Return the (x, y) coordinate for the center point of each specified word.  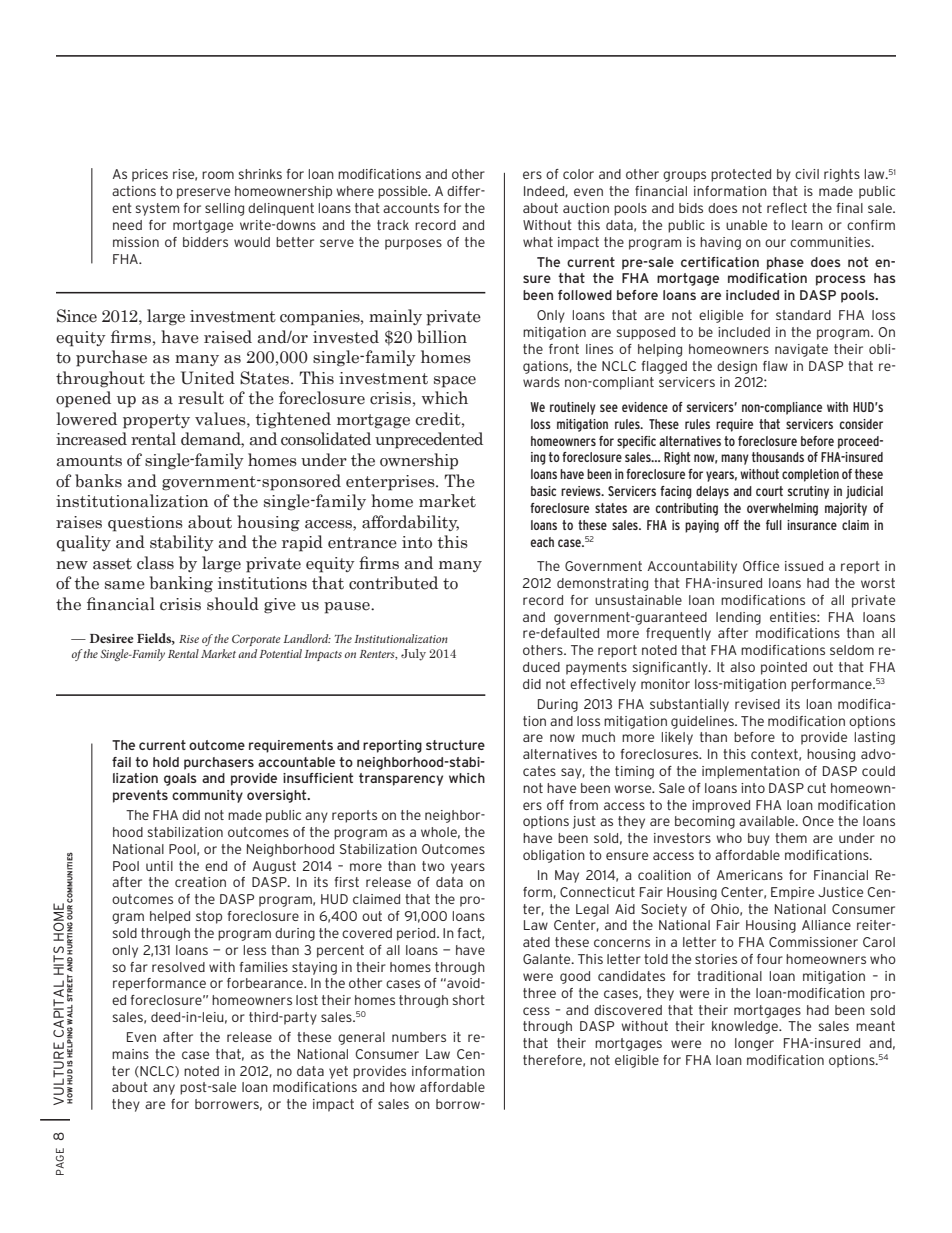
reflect (787, 208)
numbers (419, 1037)
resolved (178, 967)
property (156, 421)
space (455, 382)
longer (754, 1044)
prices (150, 175)
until (159, 866)
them (791, 838)
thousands (778, 457)
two (433, 866)
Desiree (112, 638)
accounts (411, 208)
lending (738, 618)
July (413, 655)
